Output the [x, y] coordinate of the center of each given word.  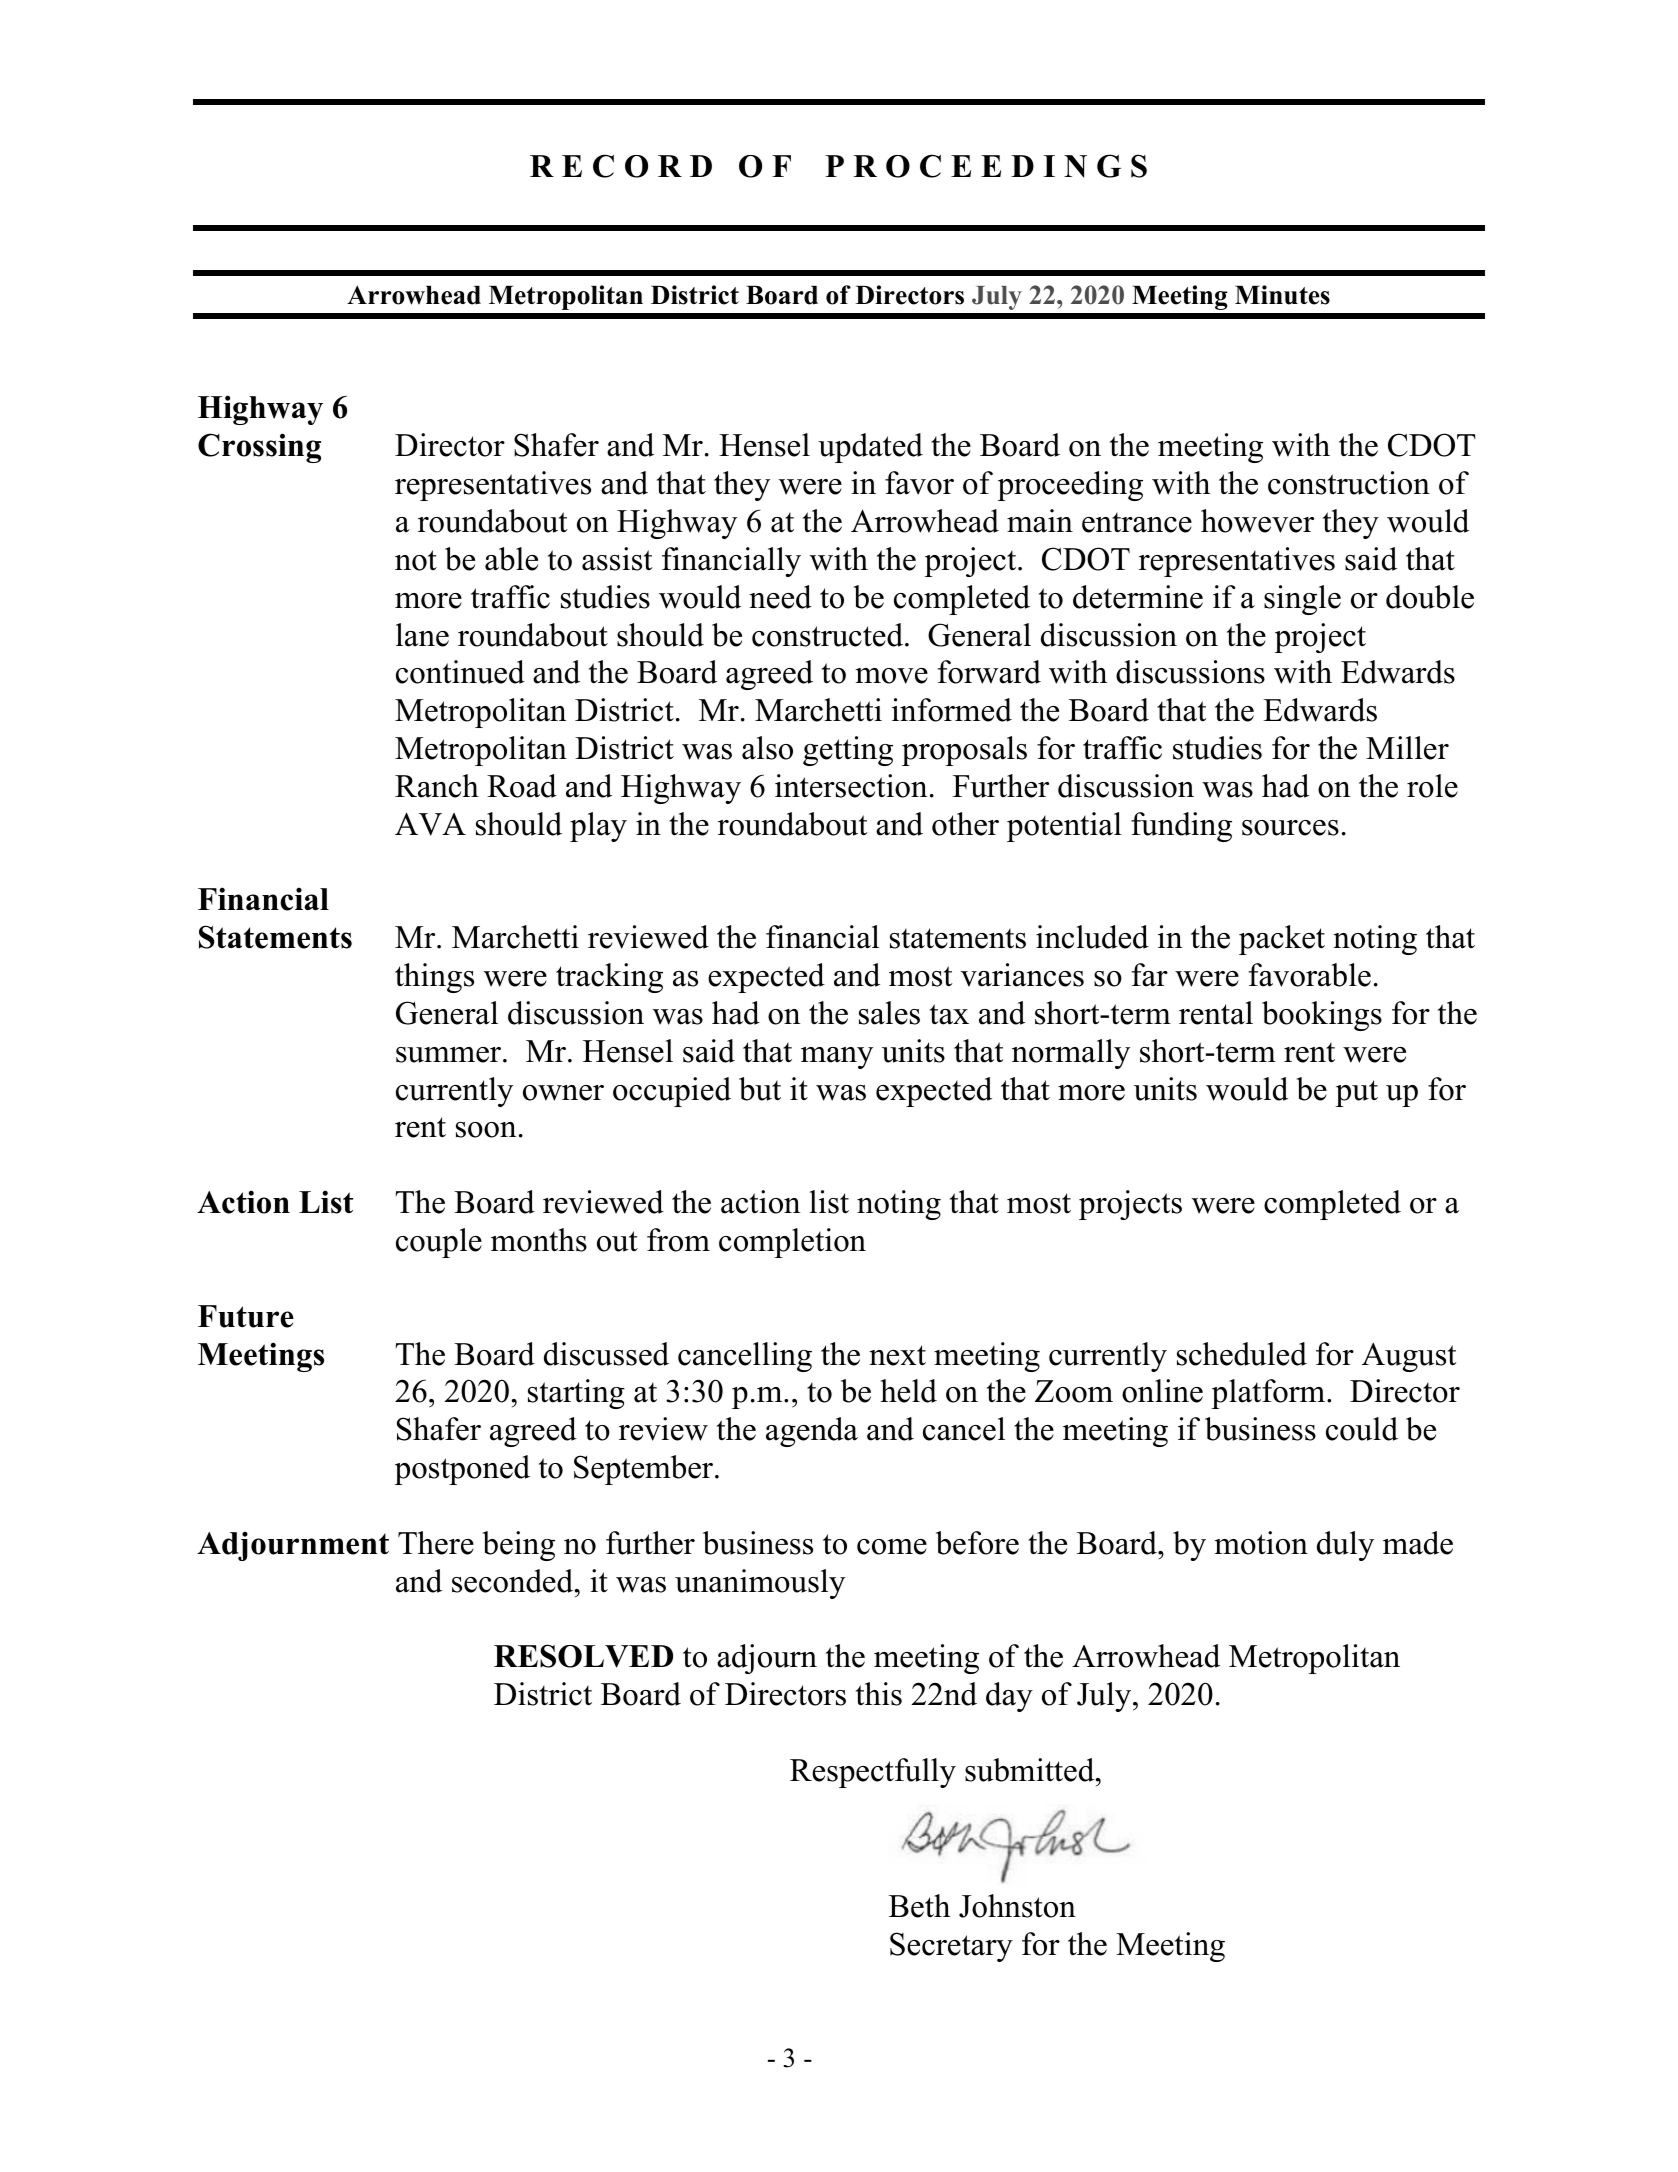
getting [848, 751]
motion [1261, 1543]
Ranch [437, 786]
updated [870, 448]
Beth [919, 1906]
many [837, 1058]
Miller [1407, 748]
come [892, 1547]
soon [486, 1130]
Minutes [1282, 295]
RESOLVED [583, 1656]
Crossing [259, 448]
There [436, 1543]
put [1356, 1093]
